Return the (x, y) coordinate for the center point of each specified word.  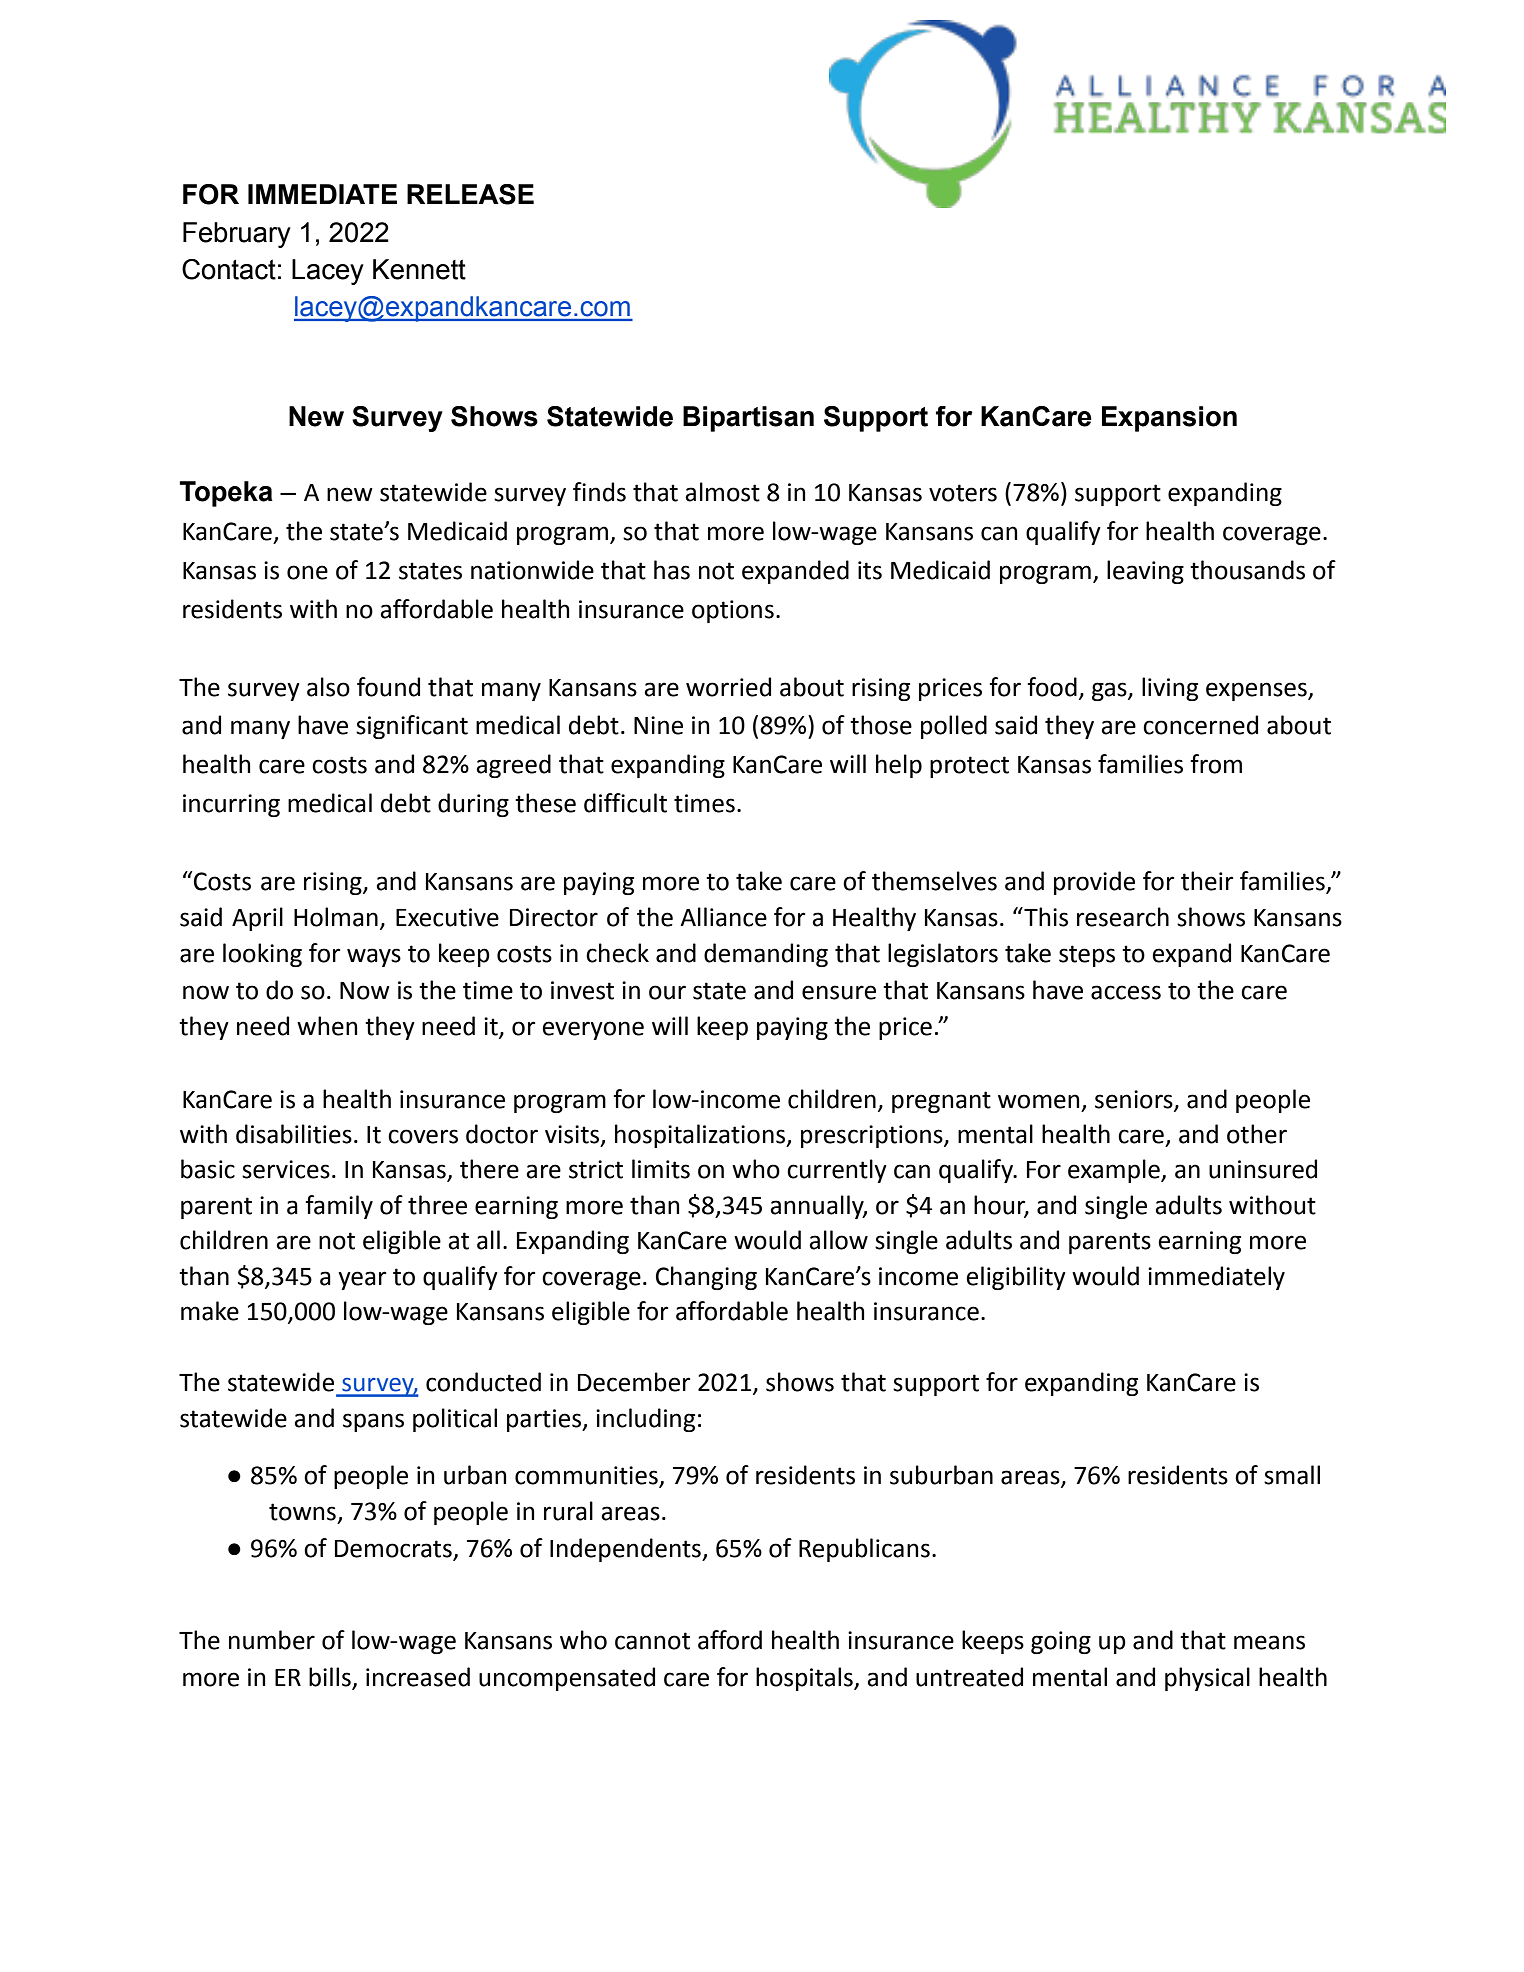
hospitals (805, 1679)
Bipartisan (748, 419)
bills (331, 1678)
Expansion (1169, 419)
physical (1207, 1679)
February (237, 235)
